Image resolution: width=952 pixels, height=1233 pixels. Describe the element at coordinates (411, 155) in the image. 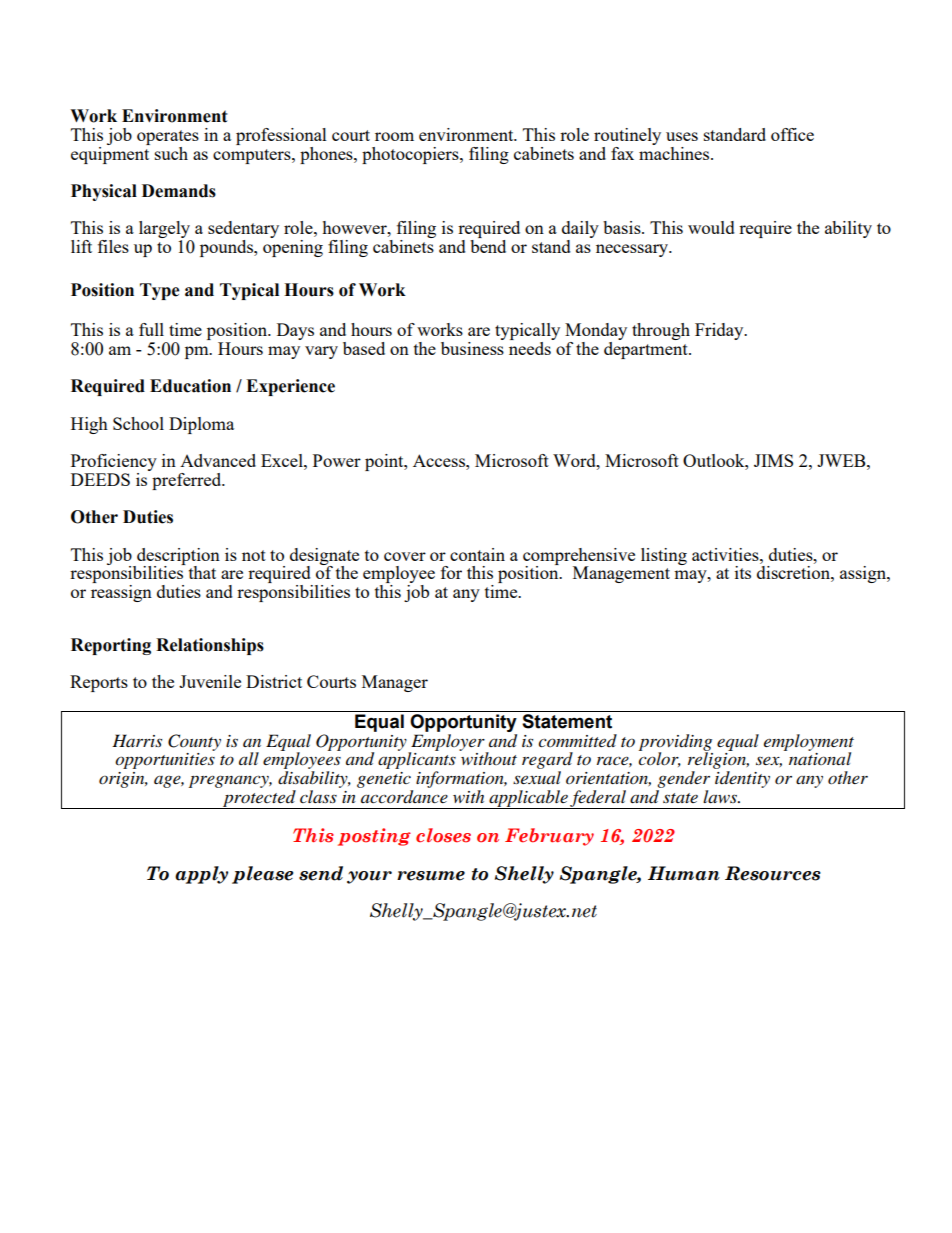

I see `photocopiers` at that location.
